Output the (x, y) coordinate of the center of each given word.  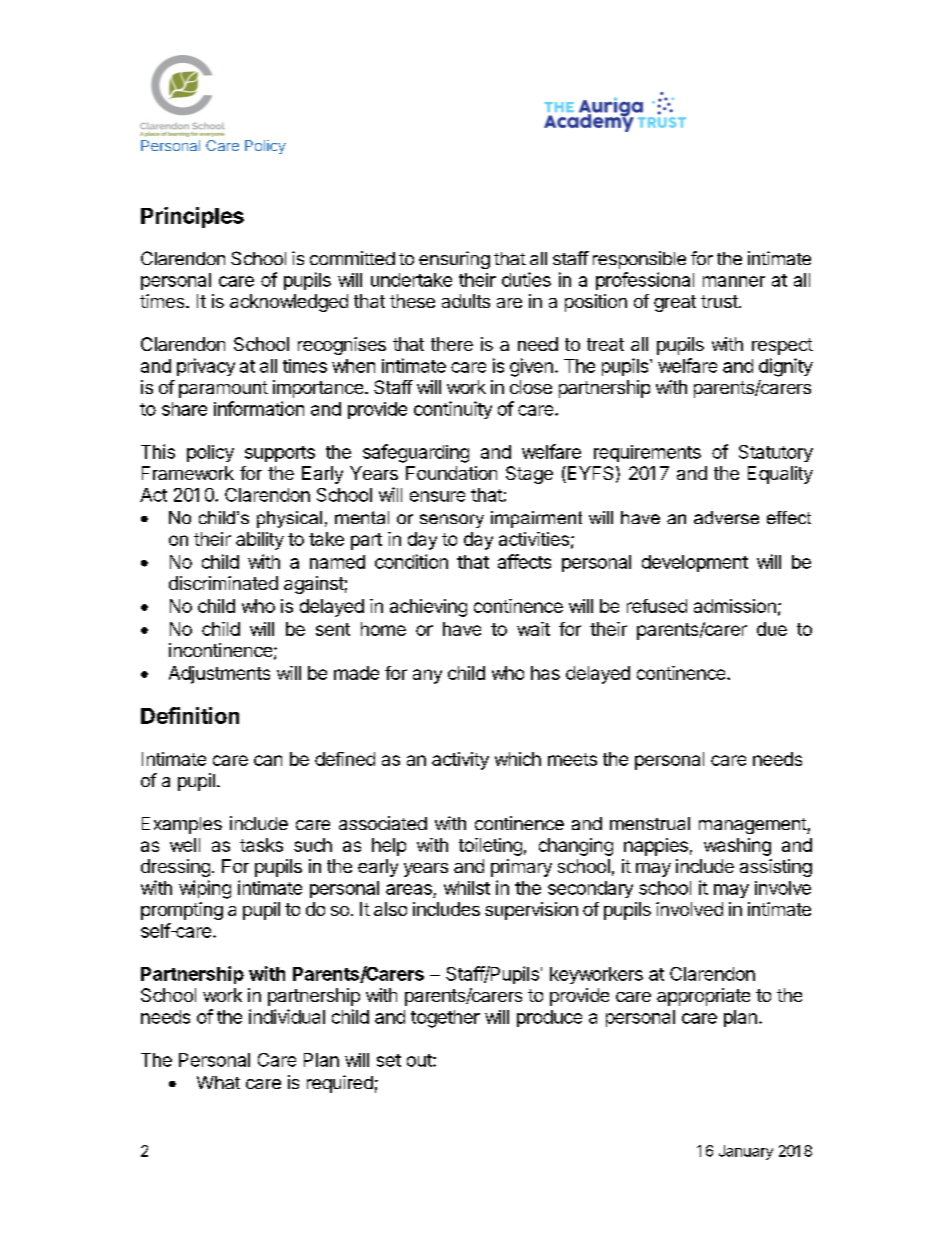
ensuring (454, 260)
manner (734, 281)
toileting (490, 847)
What (218, 1082)
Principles (192, 217)
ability (260, 541)
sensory (452, 521)
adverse (726, 517)
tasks (261, 845)
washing (737, 847)
